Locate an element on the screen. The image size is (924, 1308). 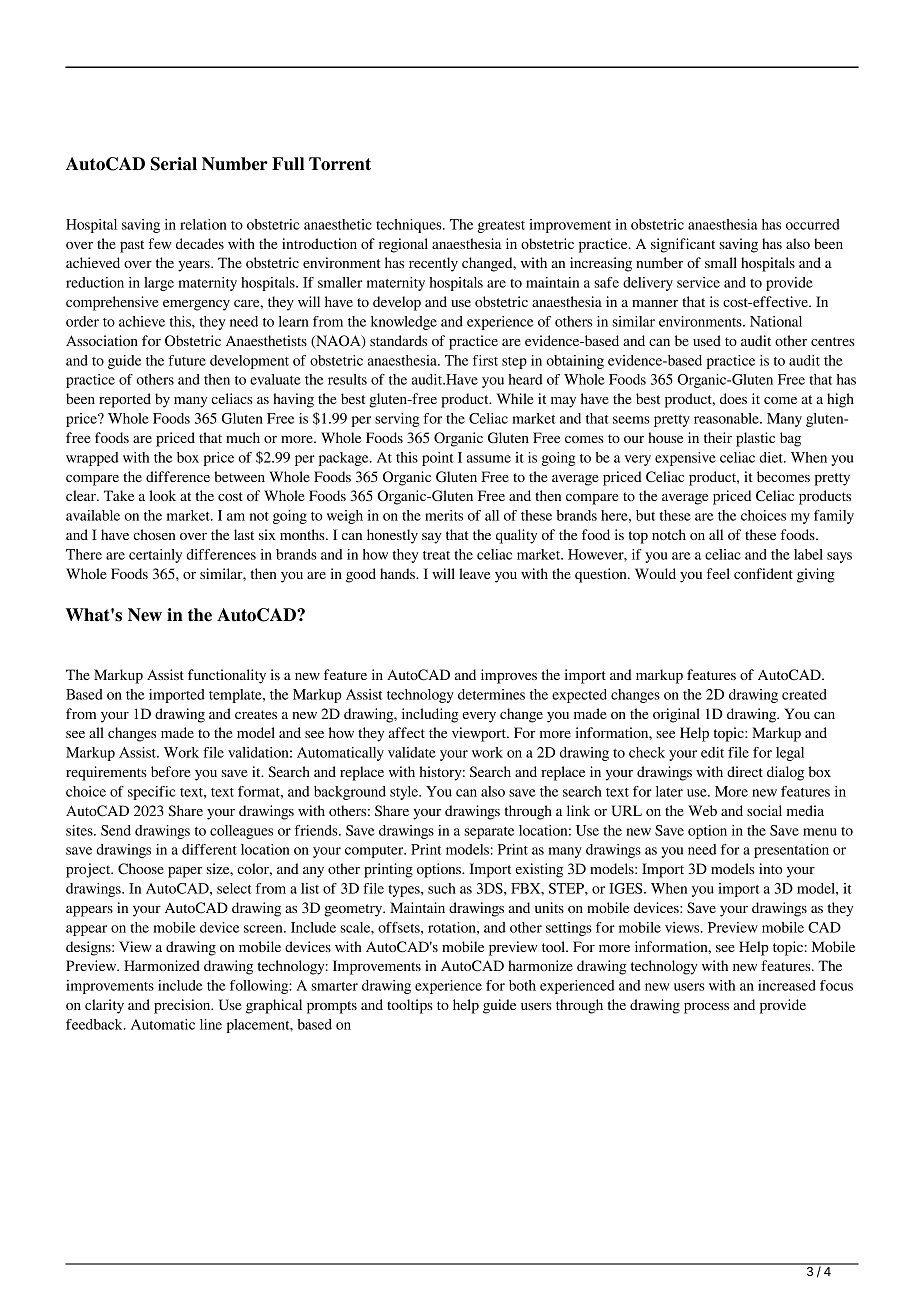
family is located at coordinates (834, 517).
